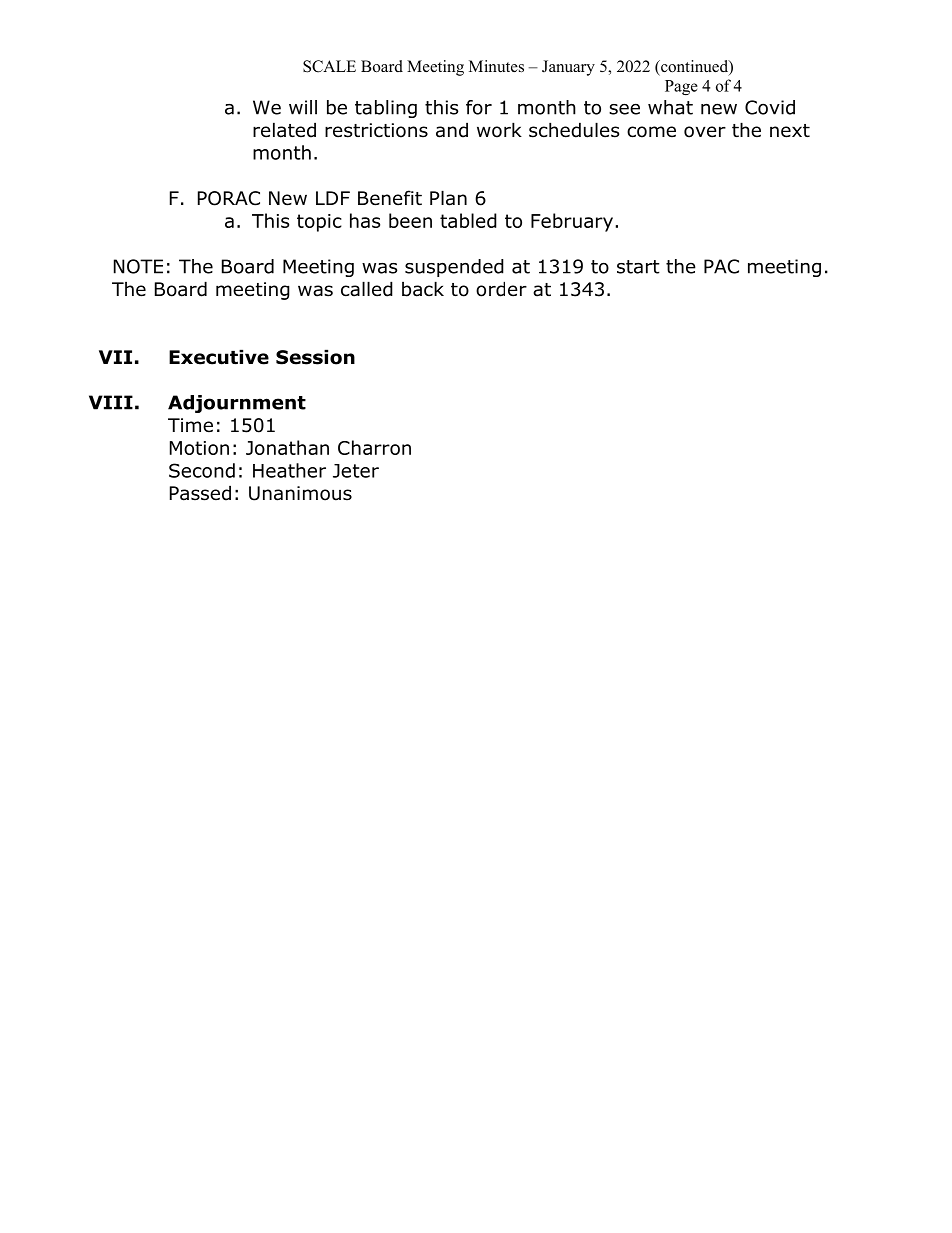  What do you see at coordinates (303, 107) in the screenshot?
I see `will` at bounding box center [303, 107].
